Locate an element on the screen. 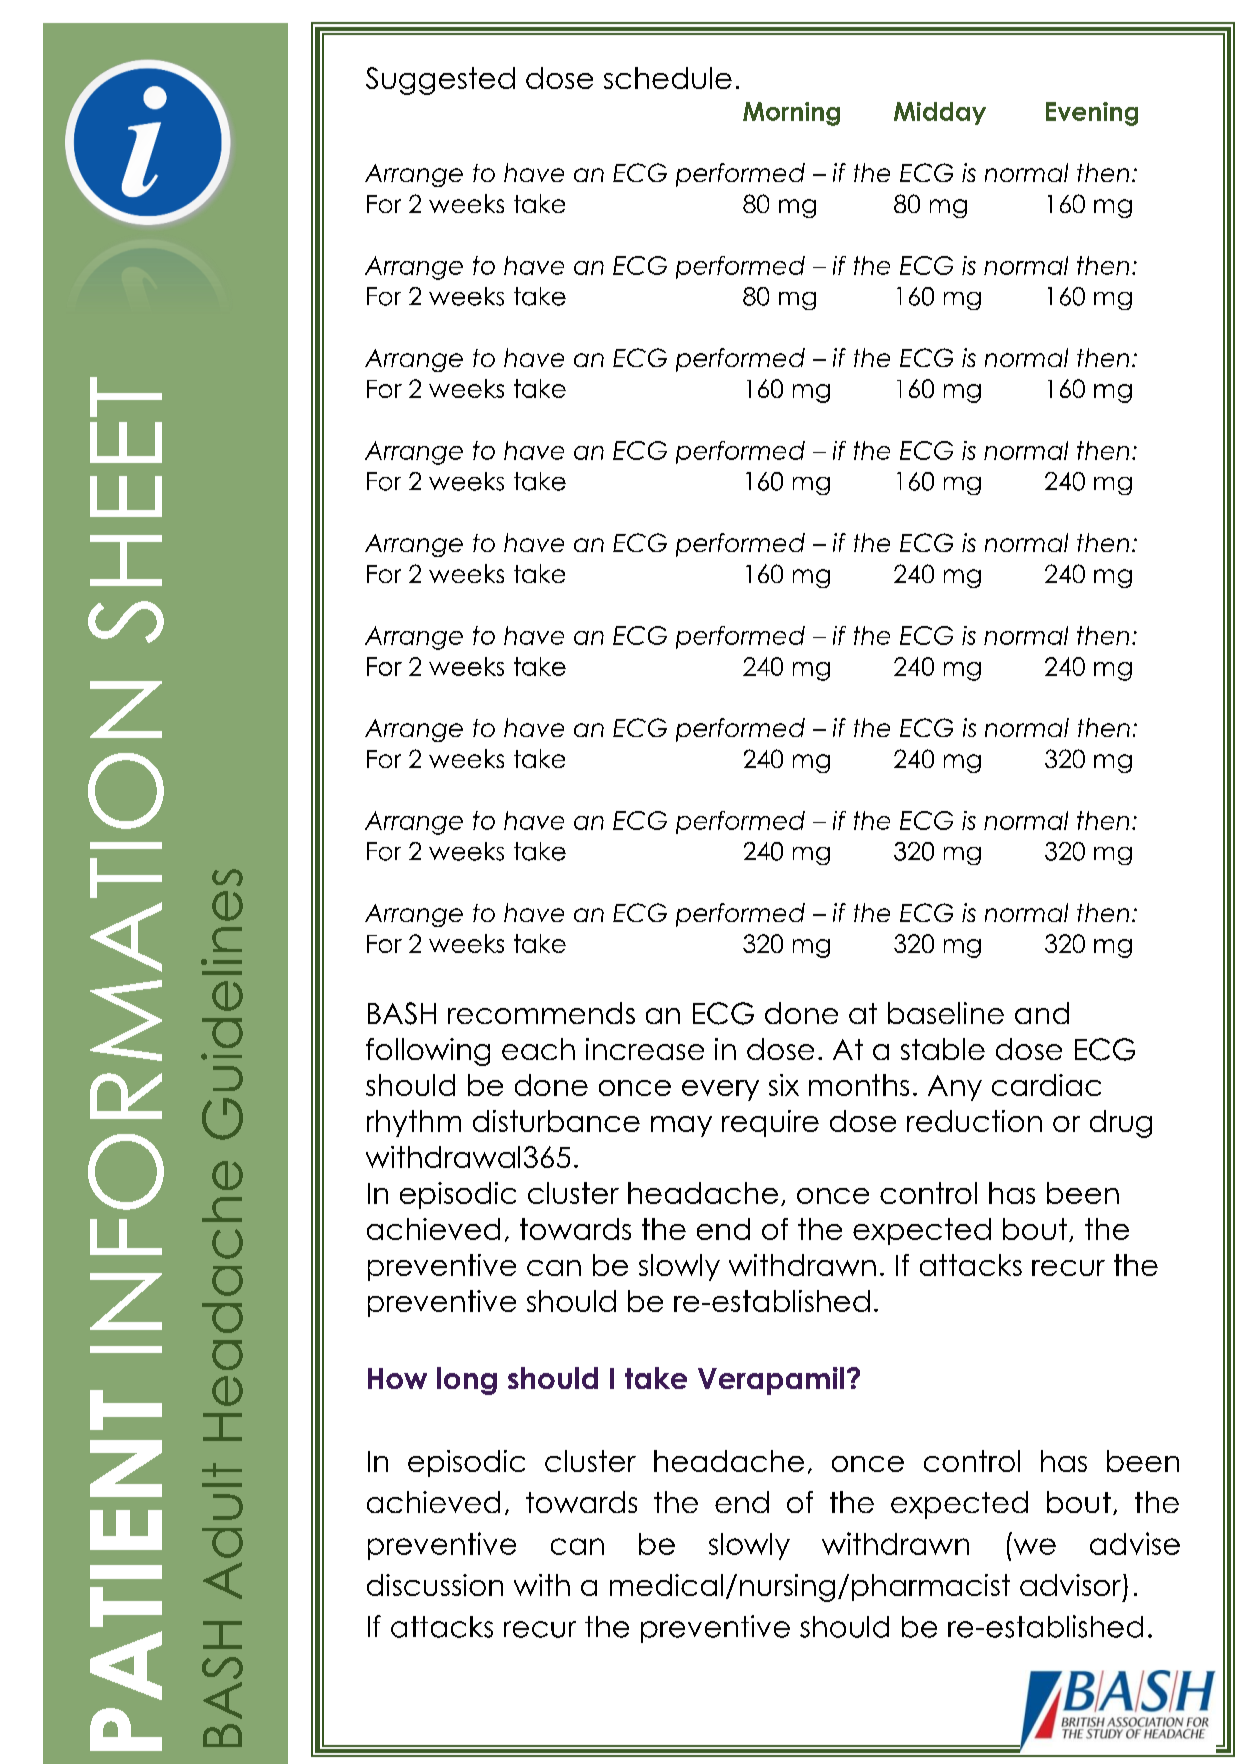 Image resolution: width=1247 pixels, height=1764 pixels. discussion is located at coordinates (435, 1585).
